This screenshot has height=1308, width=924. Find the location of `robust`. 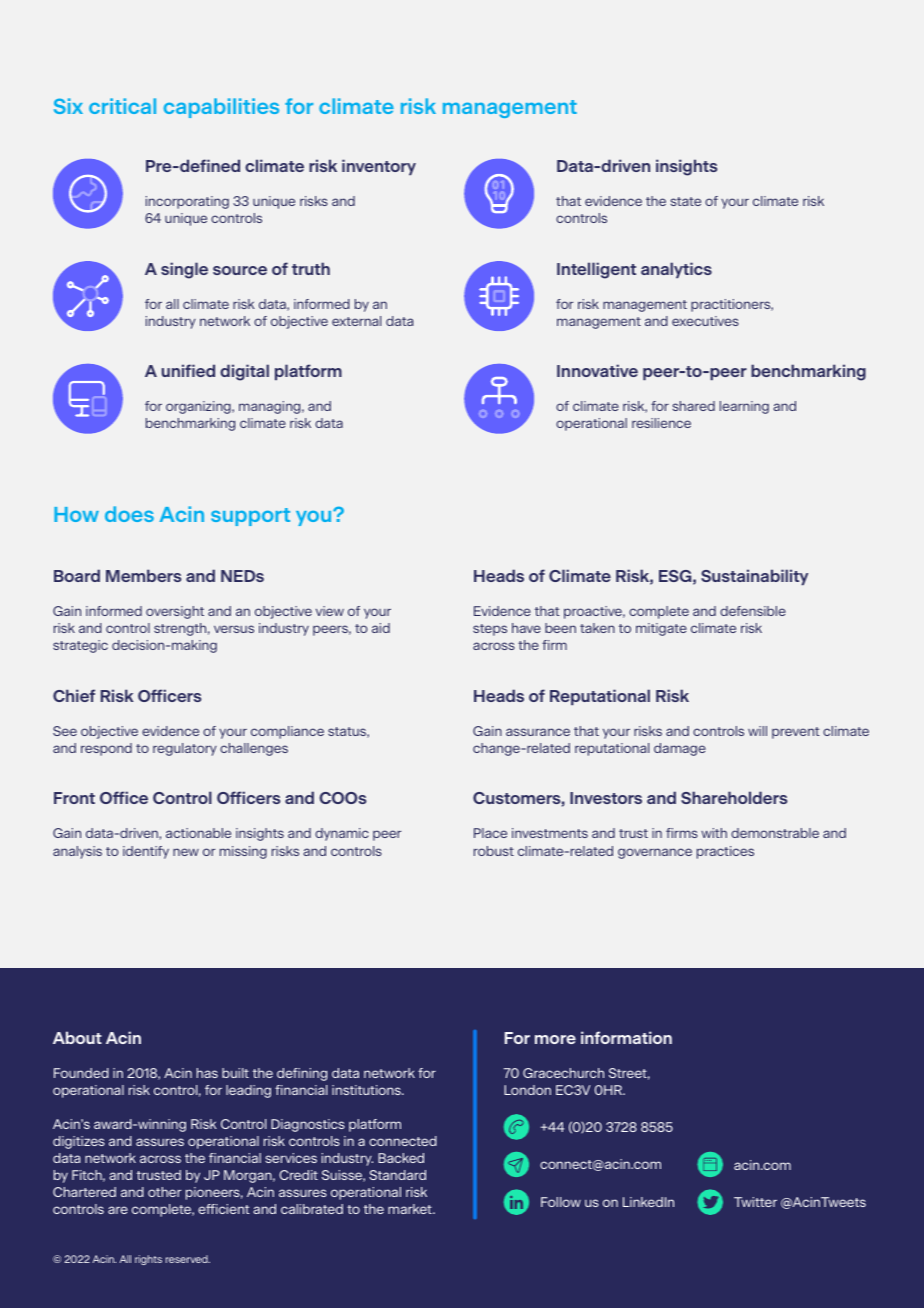

robust is located at coordinates (494, 851).
